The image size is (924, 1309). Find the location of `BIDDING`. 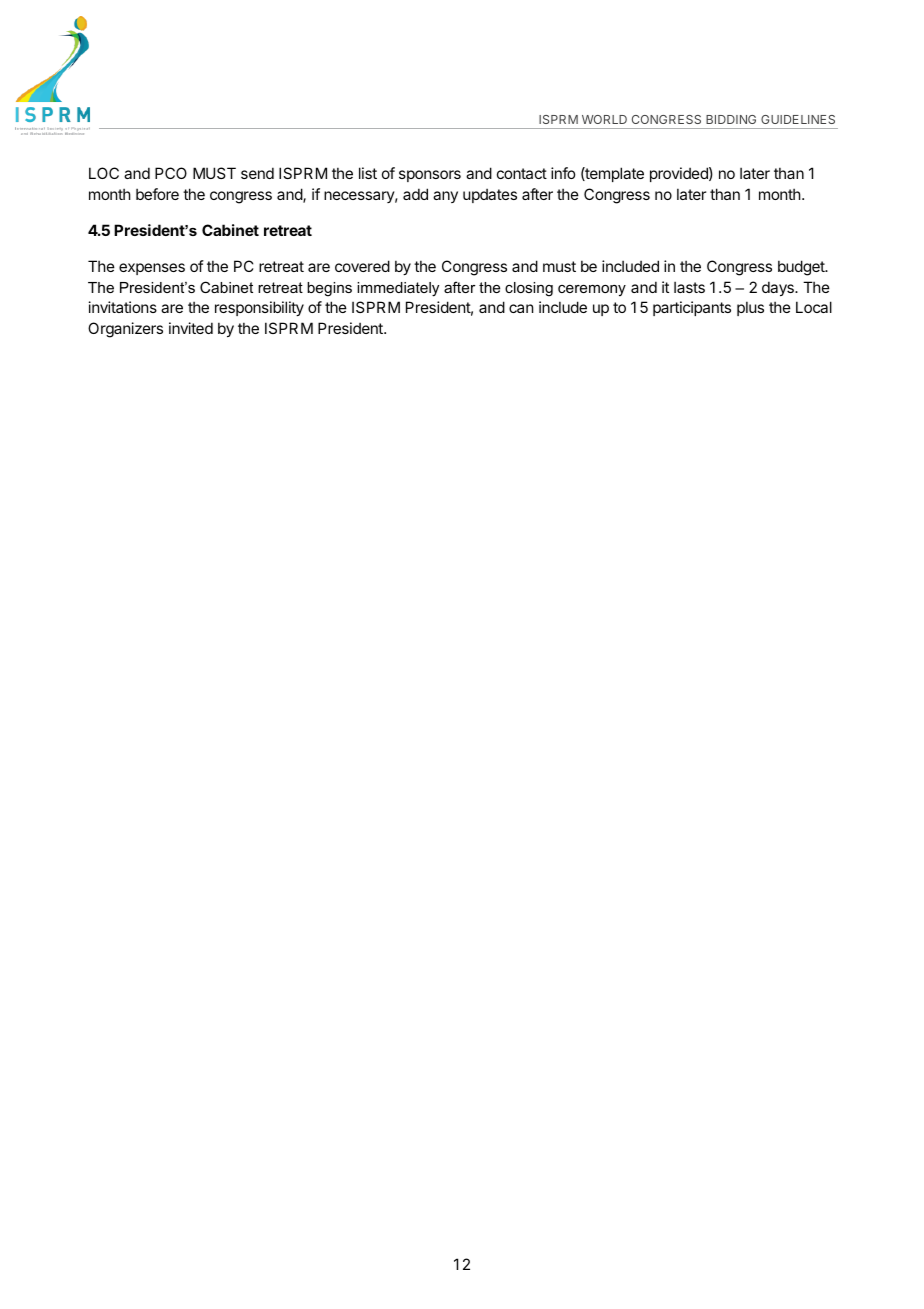

BIDDING is located at coordinates (731, 119).
